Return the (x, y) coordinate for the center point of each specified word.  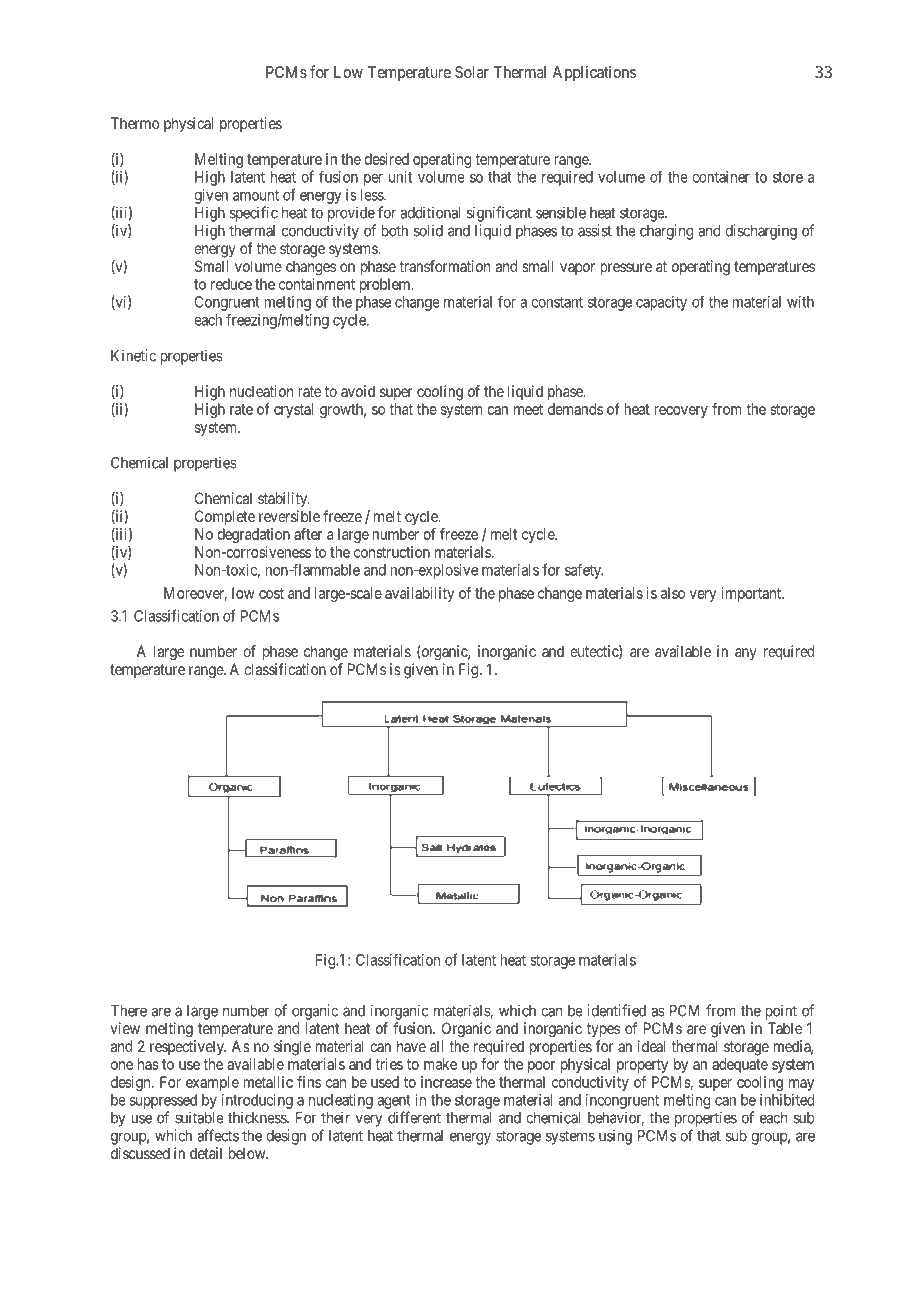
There (129, 1011)
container (721, 177)
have (411, 1046)
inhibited (787, 1100)
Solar (472, 72)
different (414, 1117)
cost (271, 593)
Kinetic (133, 355)
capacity (661, 303)
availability (420, 594)
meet (528, 409)
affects (218, 1135)
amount (256, 195)
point (781, 1012)
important (752, 594)
